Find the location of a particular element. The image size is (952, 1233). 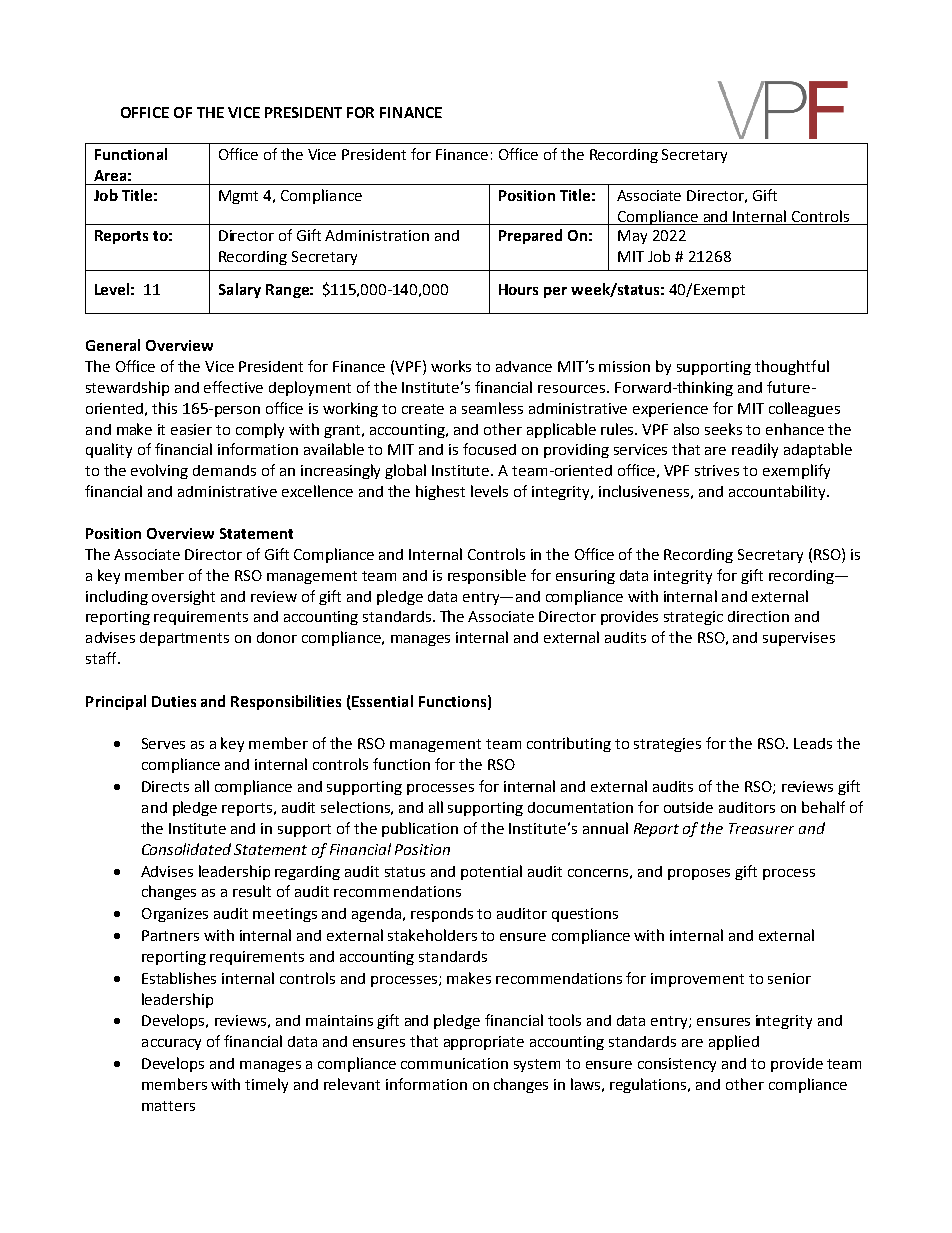

May is located at coordinates (632, 237).
